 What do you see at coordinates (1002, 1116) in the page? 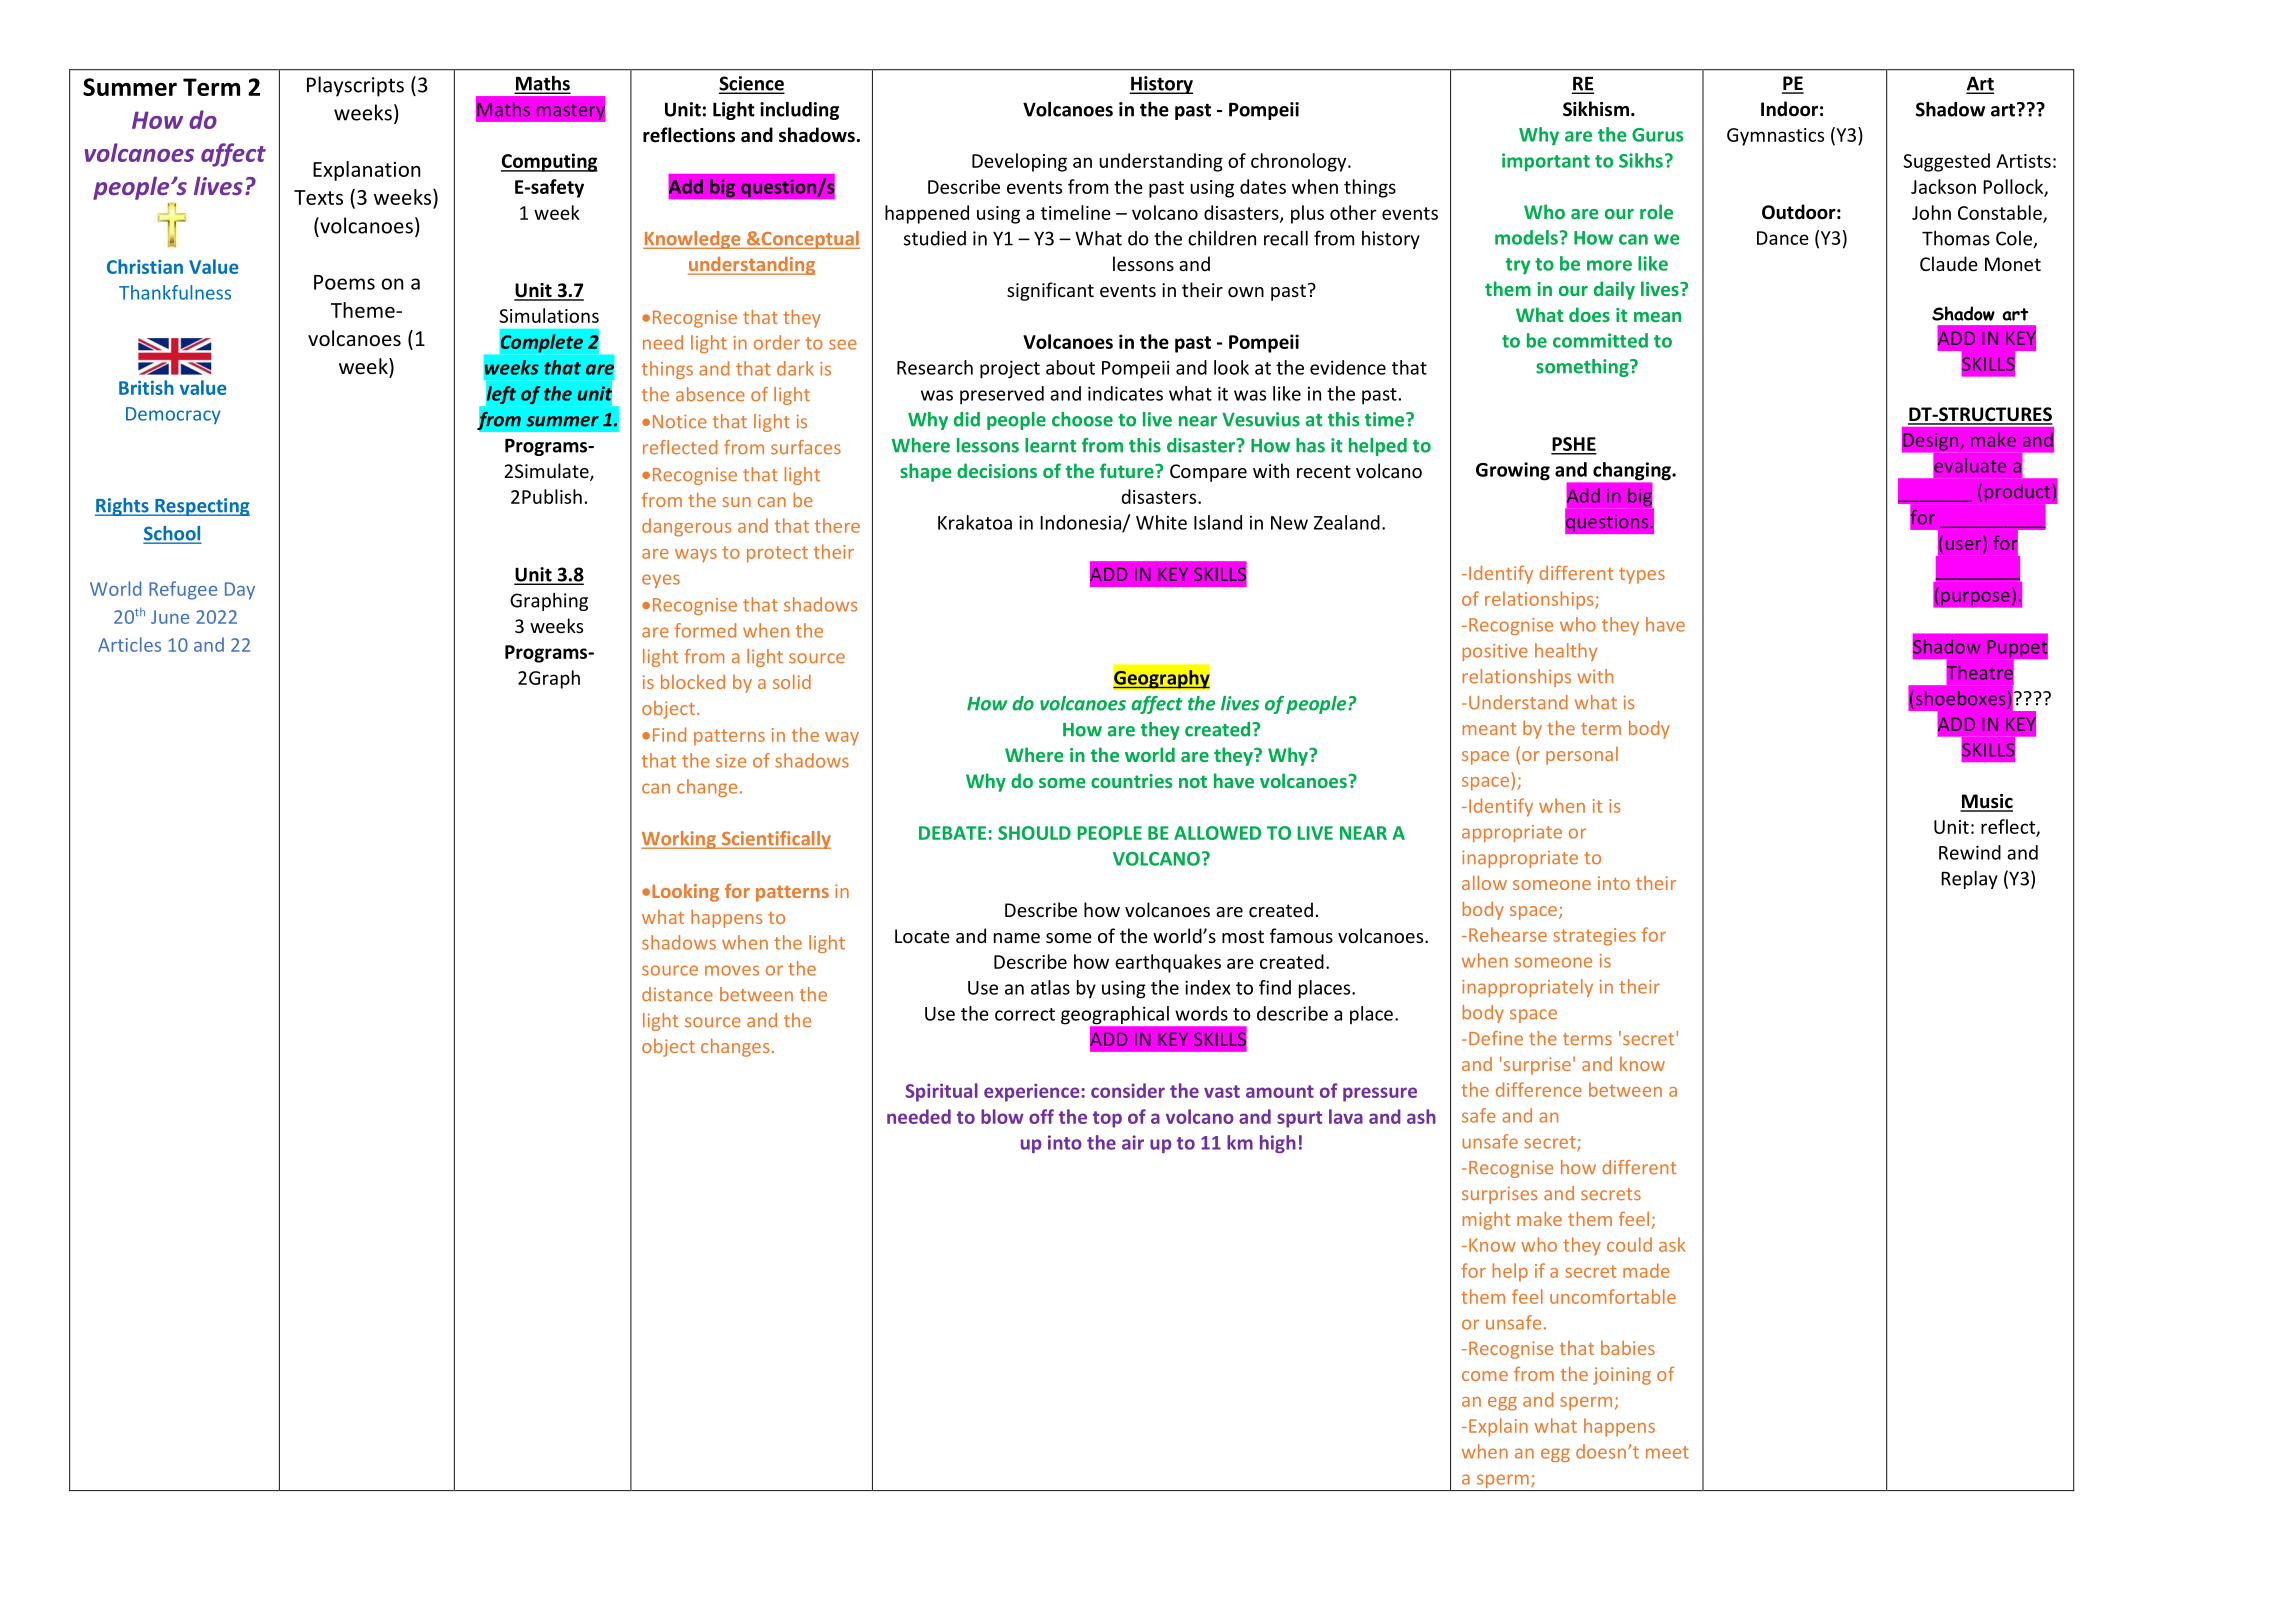
I see `blow` at bounding box center [1002, 1116].
